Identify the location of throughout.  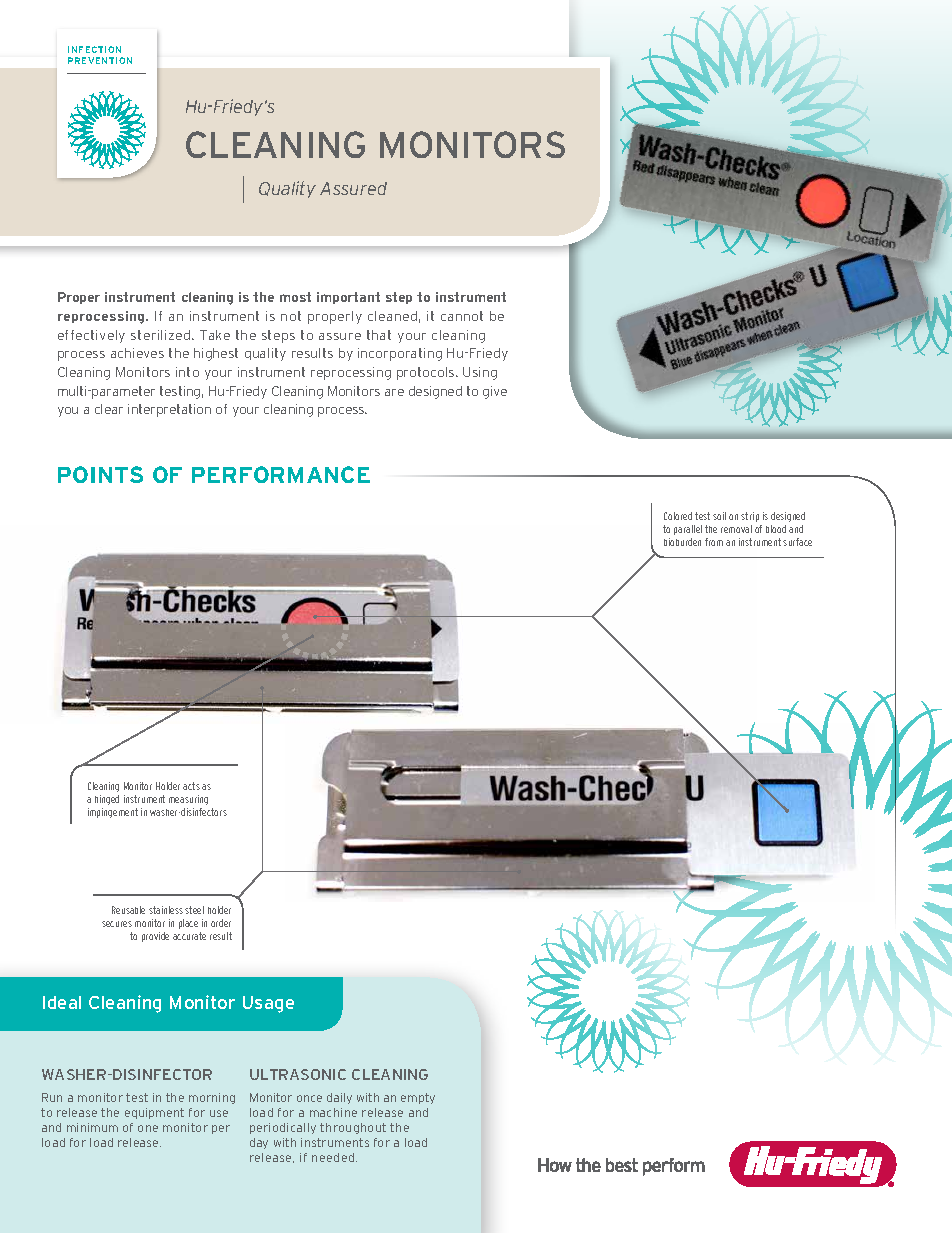
(353, 1128).
